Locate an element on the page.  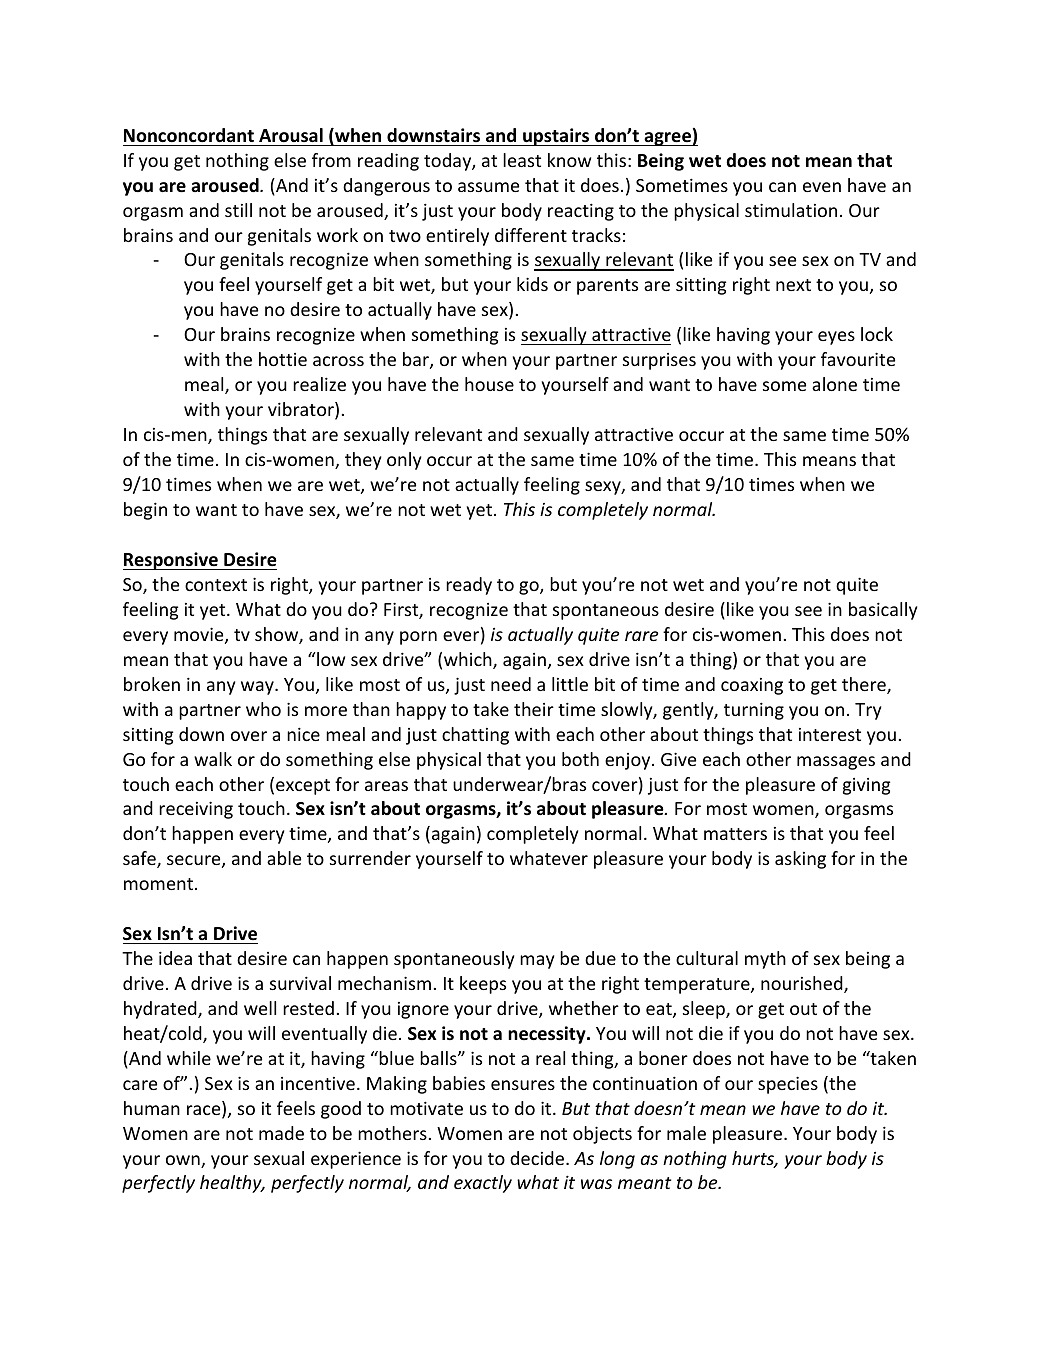
house is located at coordinates (489, 384).
